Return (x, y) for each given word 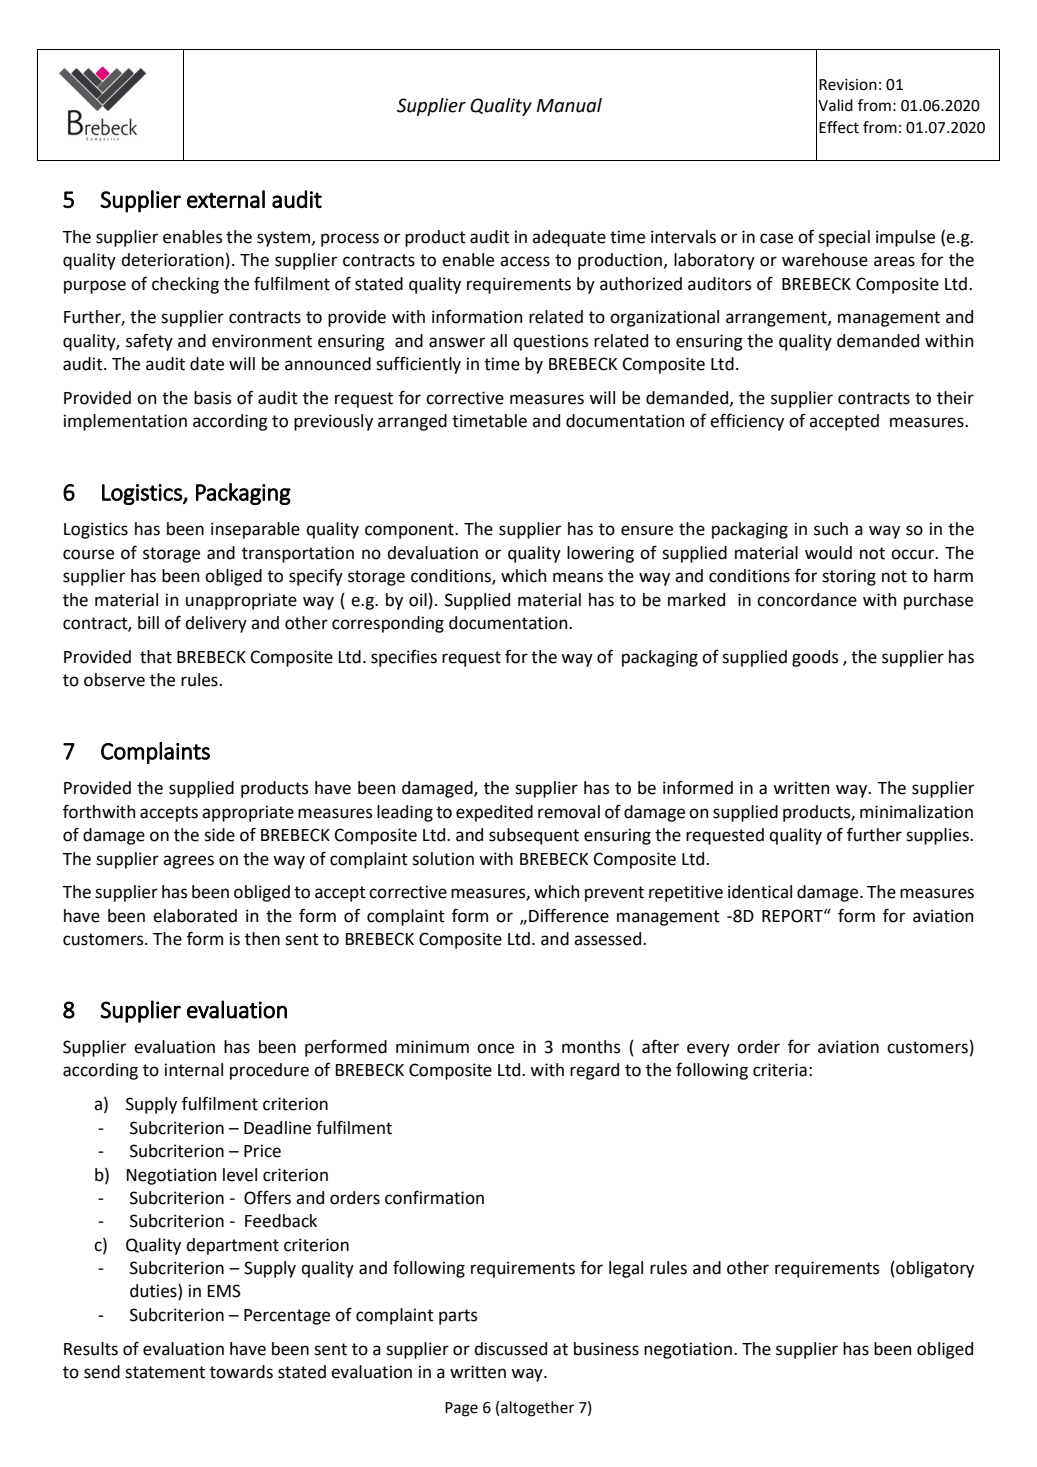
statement (165, 1372)
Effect (839, 127)
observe (114, 680)
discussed (510, 1349)
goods (815, 658)
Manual (569, 105)
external (226, 199)
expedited (494, 813)
